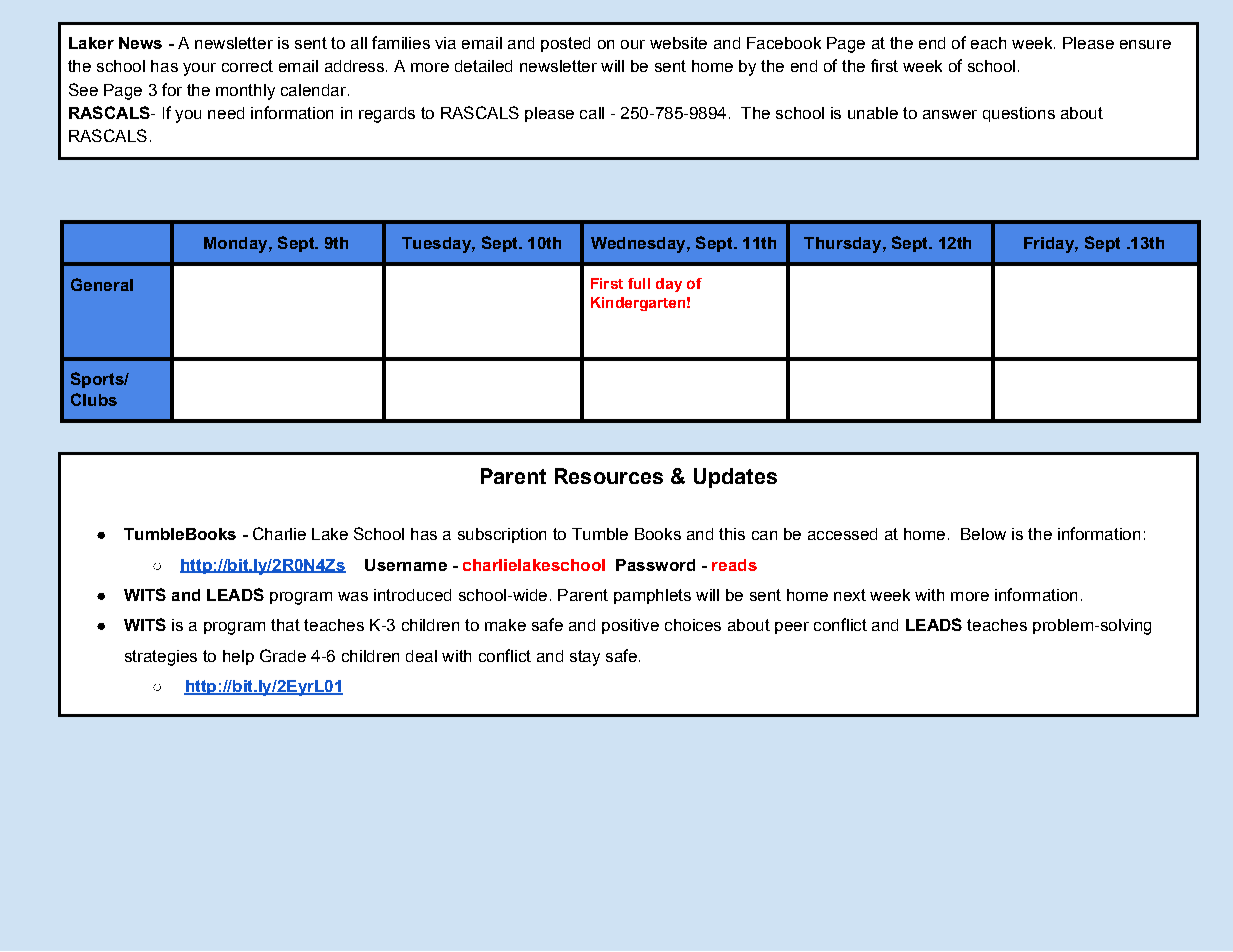 This image has width=1233, height=952. What do you see at coordinates (1145, 44) in the image?
I see `ensure` at bounding box center [1145, 44].
